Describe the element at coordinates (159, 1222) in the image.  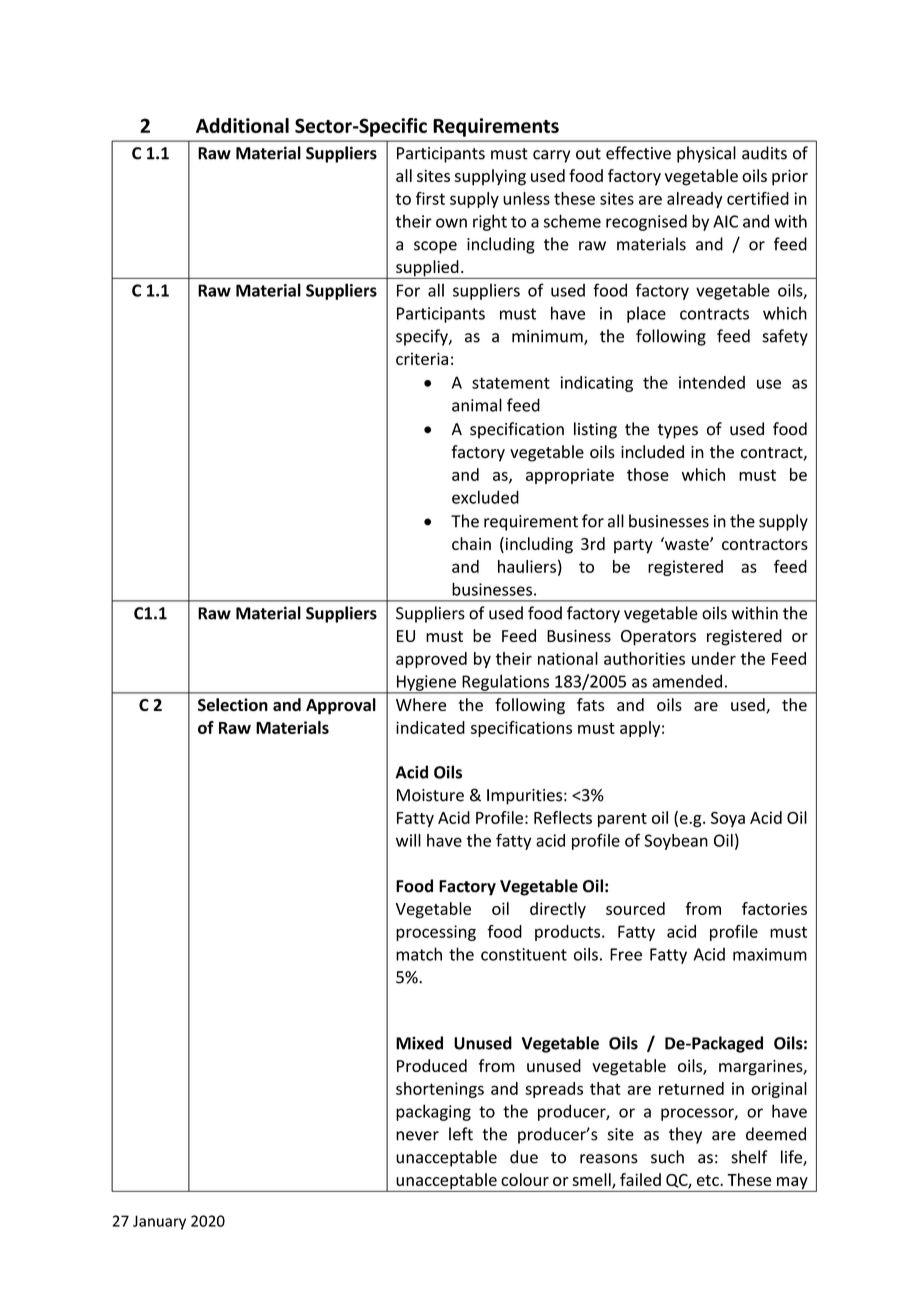
I see `January` at that location.
